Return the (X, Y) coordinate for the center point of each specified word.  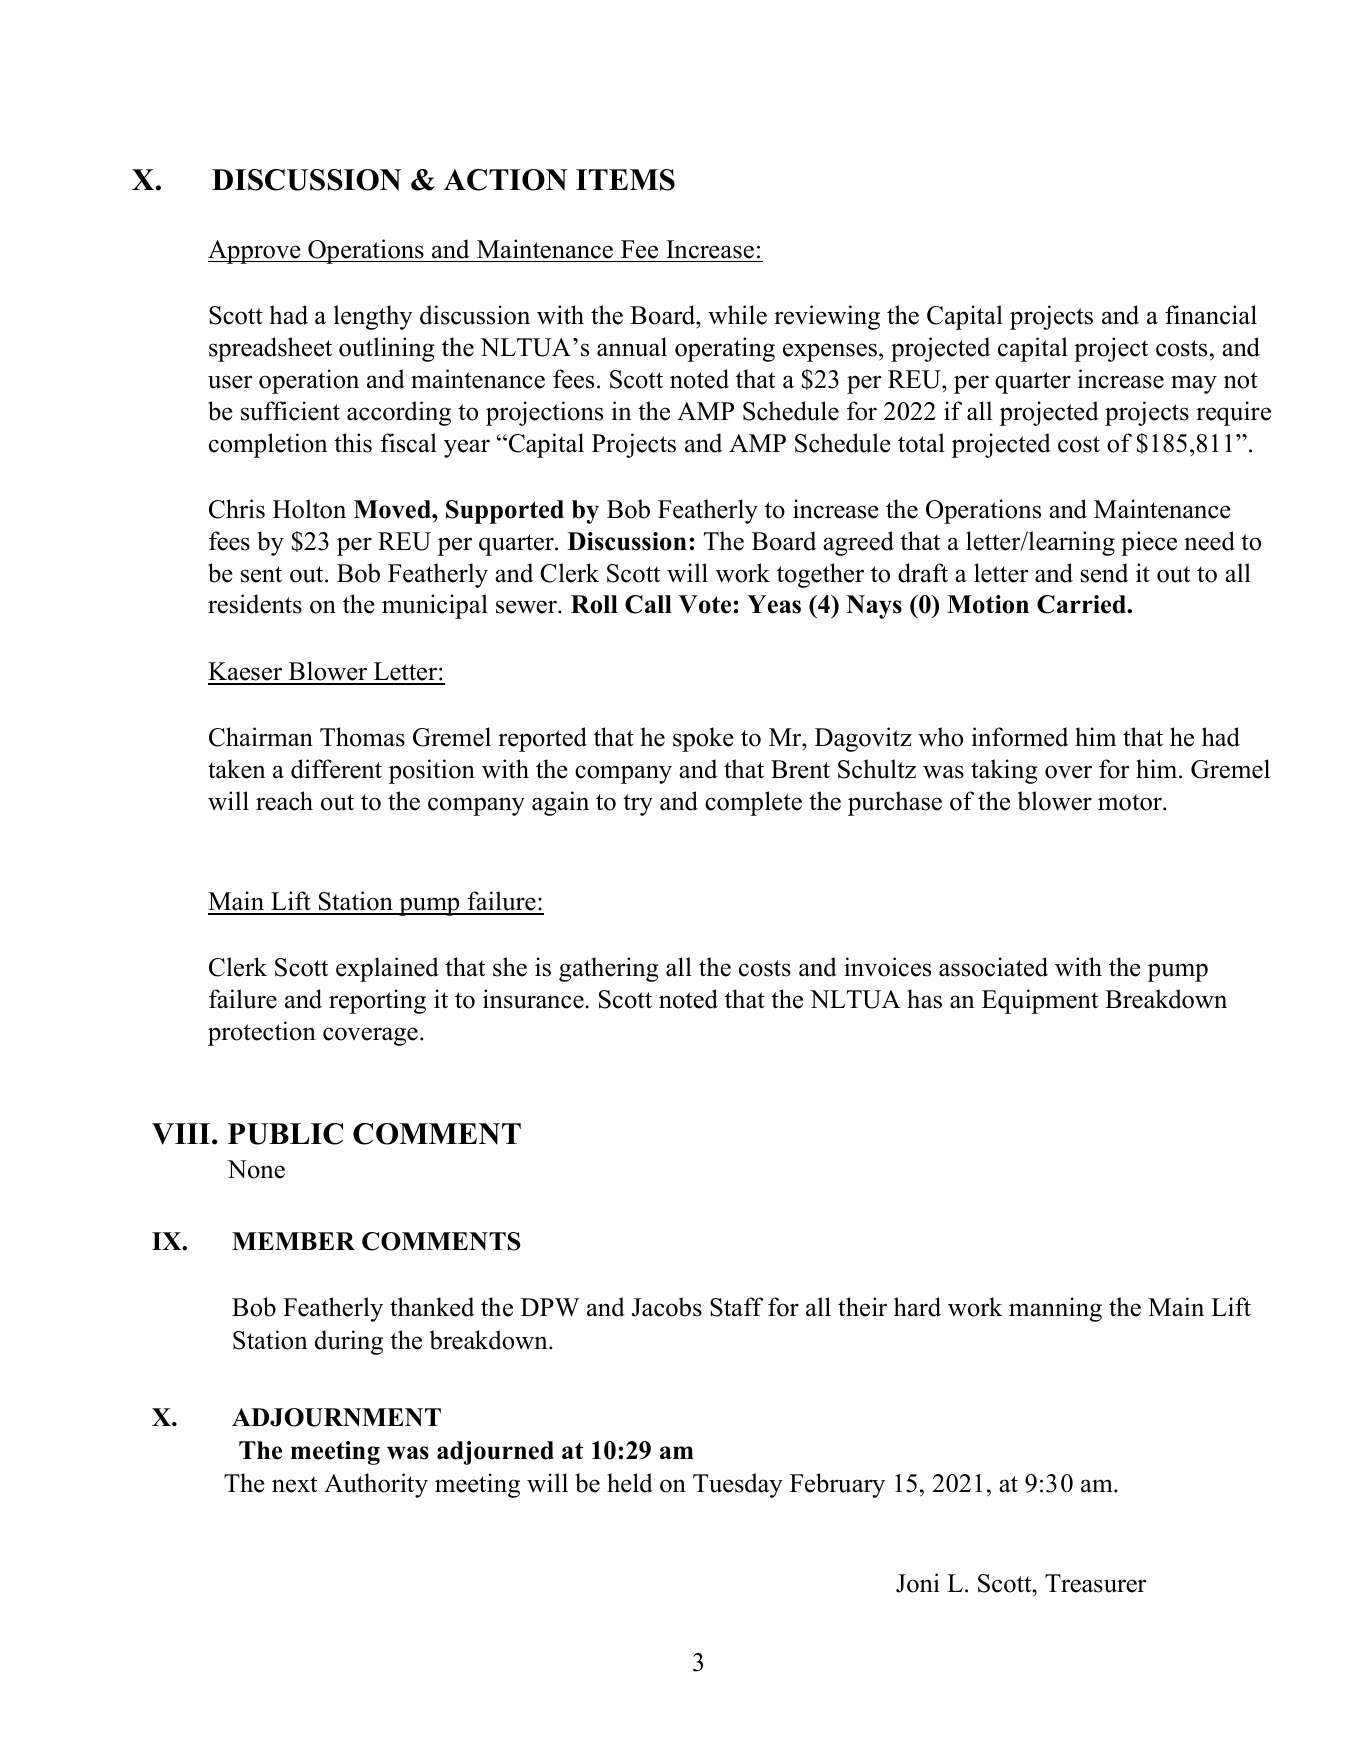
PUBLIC (285, 1134)
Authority (376, 1485)
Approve (255, 252)
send (1104, 573)
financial (1211, 315)
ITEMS (625, 180)
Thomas (362, 737)
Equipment (1040, 1001)
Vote (705, 604)
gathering (609, 969)
